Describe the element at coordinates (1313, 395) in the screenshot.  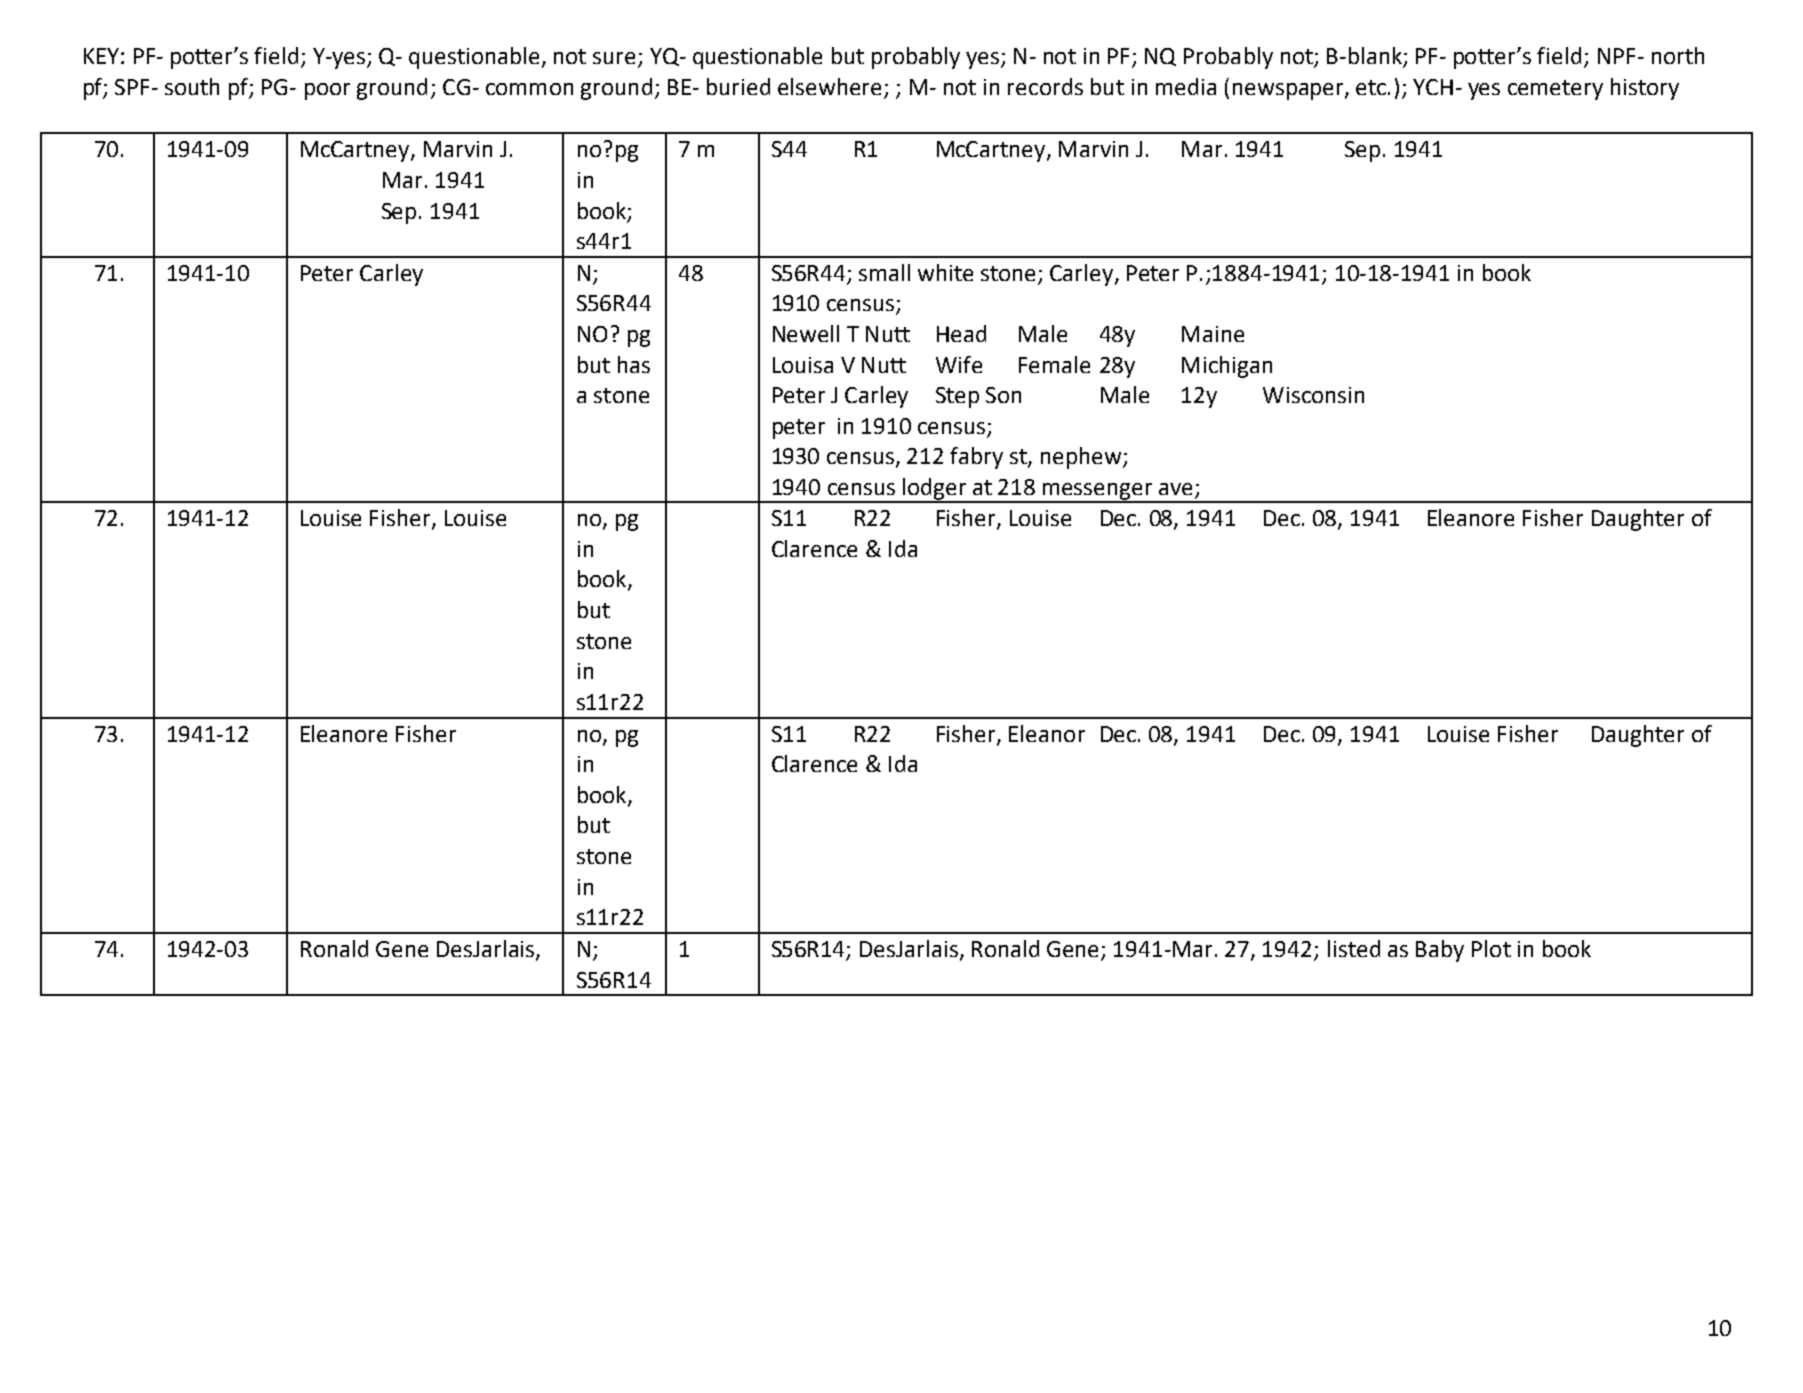
I see `Wisconsin` at that location.
